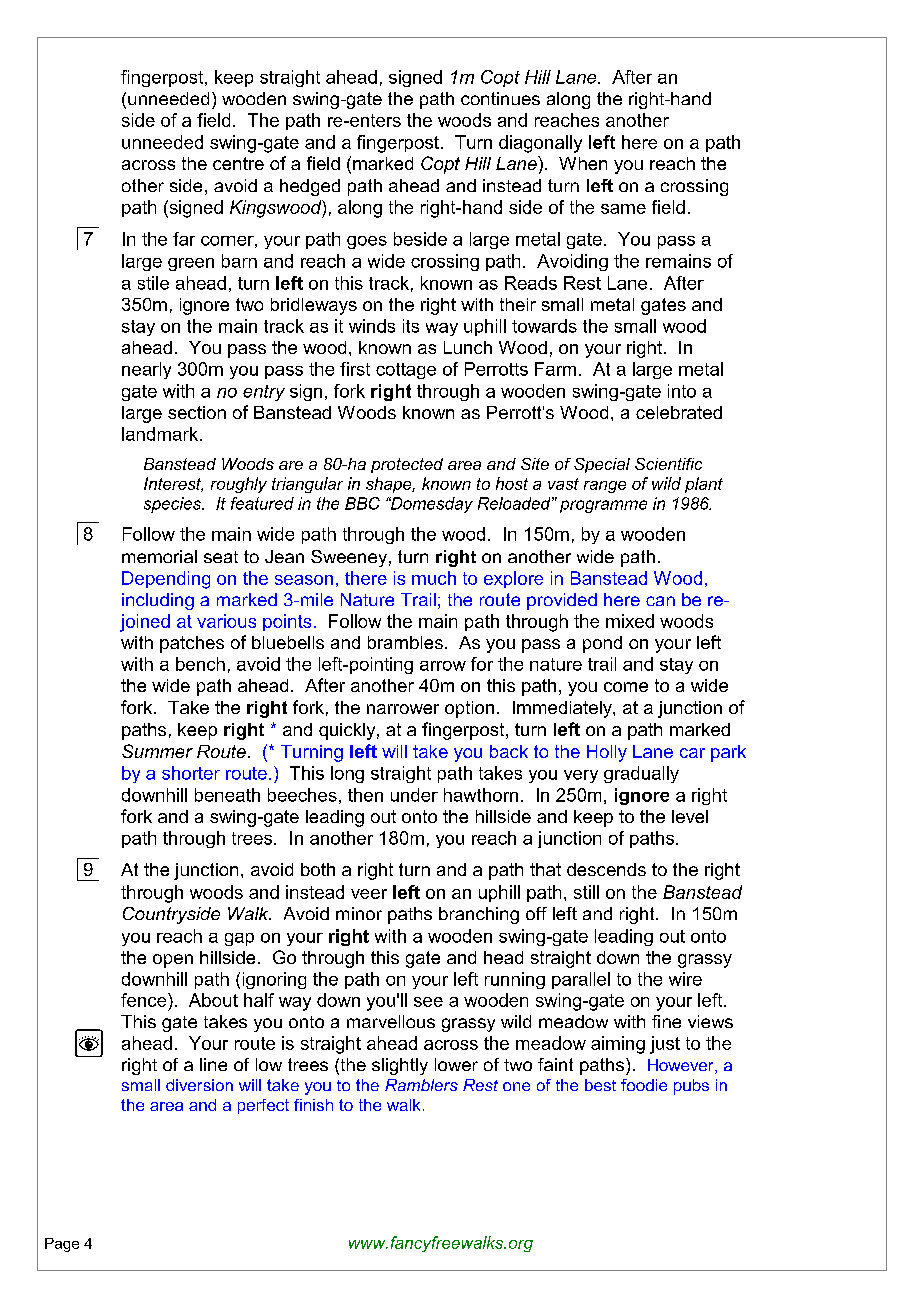 Image resolution: width=924 pixels, height=1308 pixels. I want to click on hedged, so click(310, 187).
